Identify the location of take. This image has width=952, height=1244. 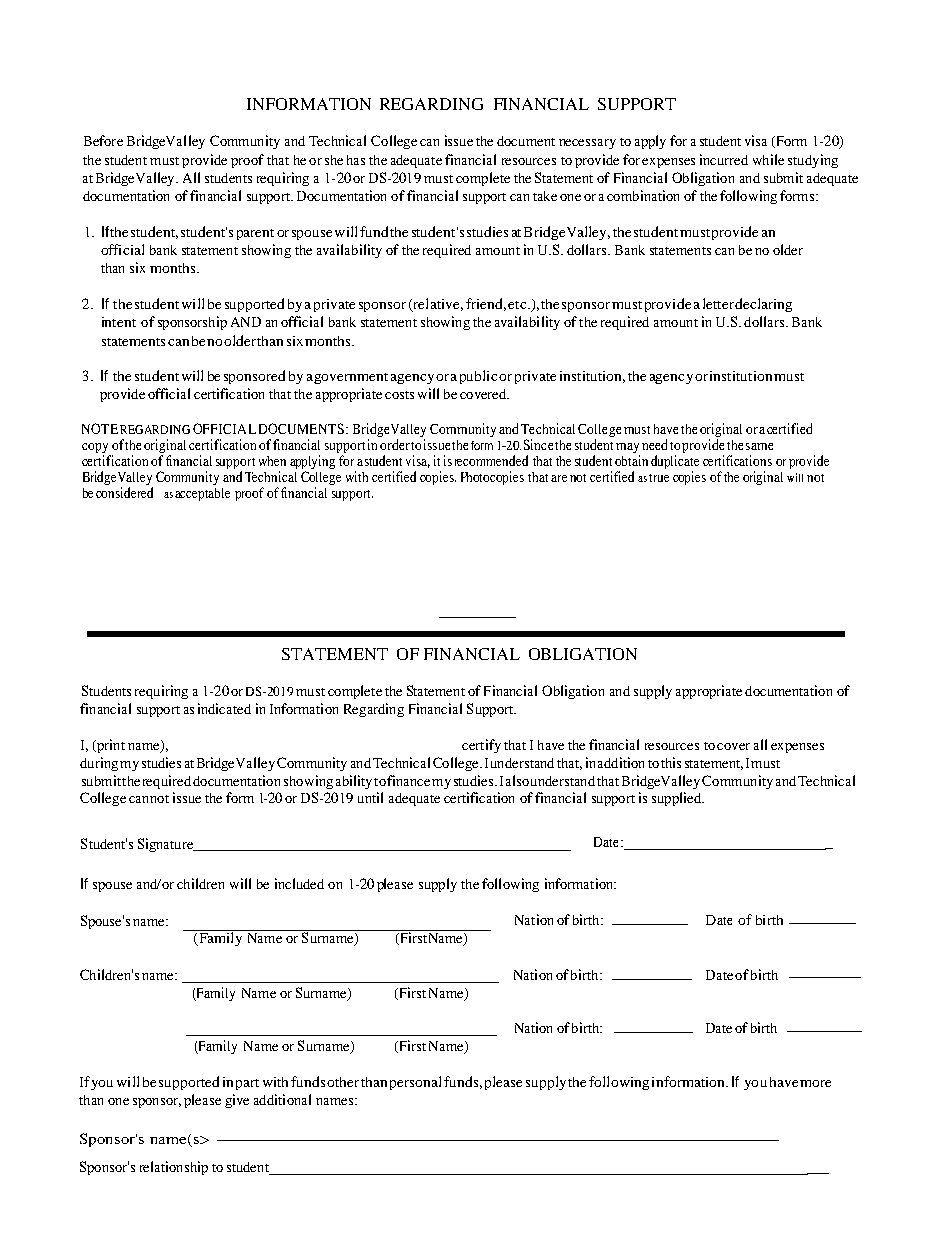
(545, 196).
